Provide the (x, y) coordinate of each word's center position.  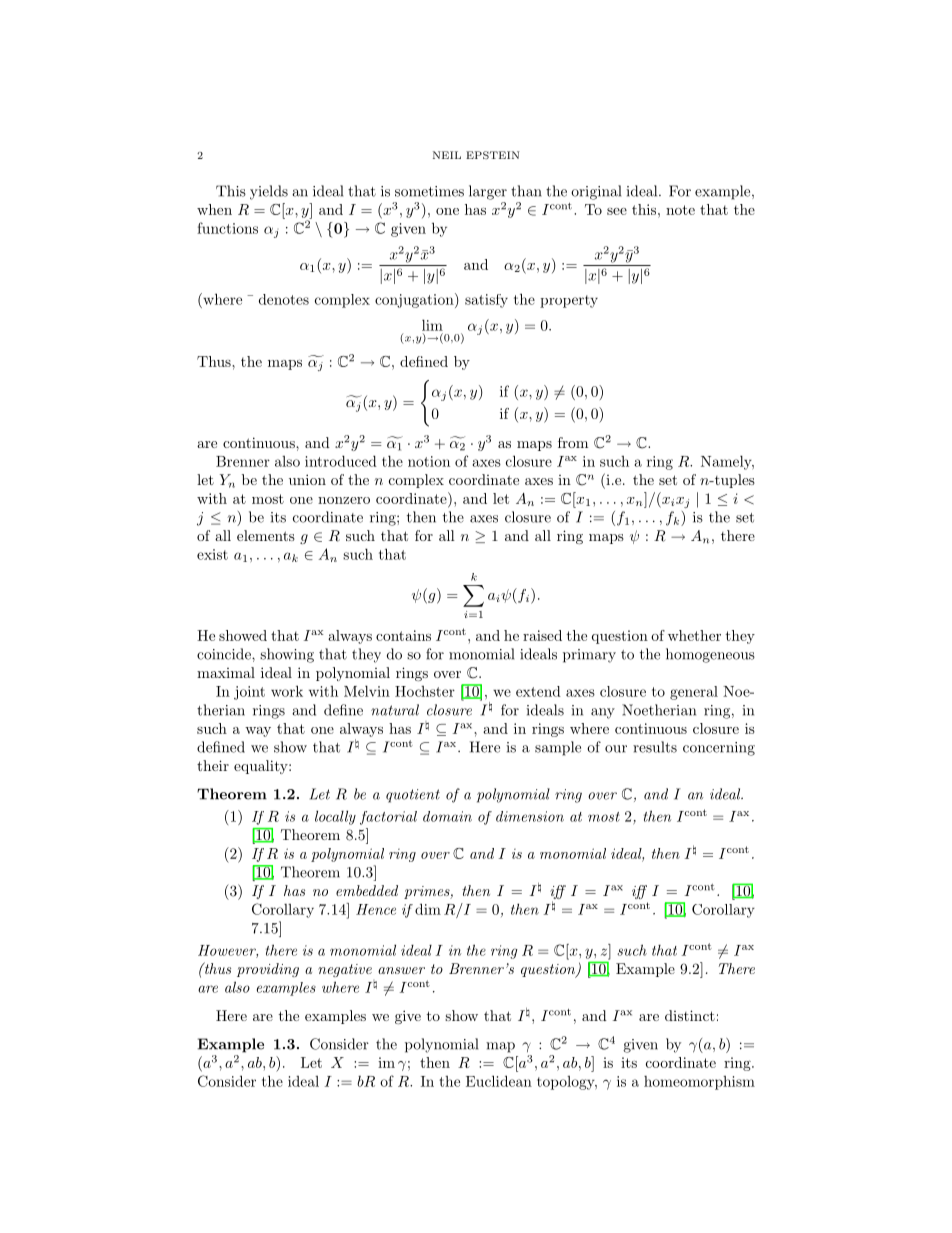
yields (269, 192)
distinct (690, 1015)
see (617, 211)
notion (429, 461)
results (655, 747)
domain (447, 816)
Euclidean (499, 1081)
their (213, 765)
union (307, 479)
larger (488, 192)
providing (268, 970)
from (573, 442)
